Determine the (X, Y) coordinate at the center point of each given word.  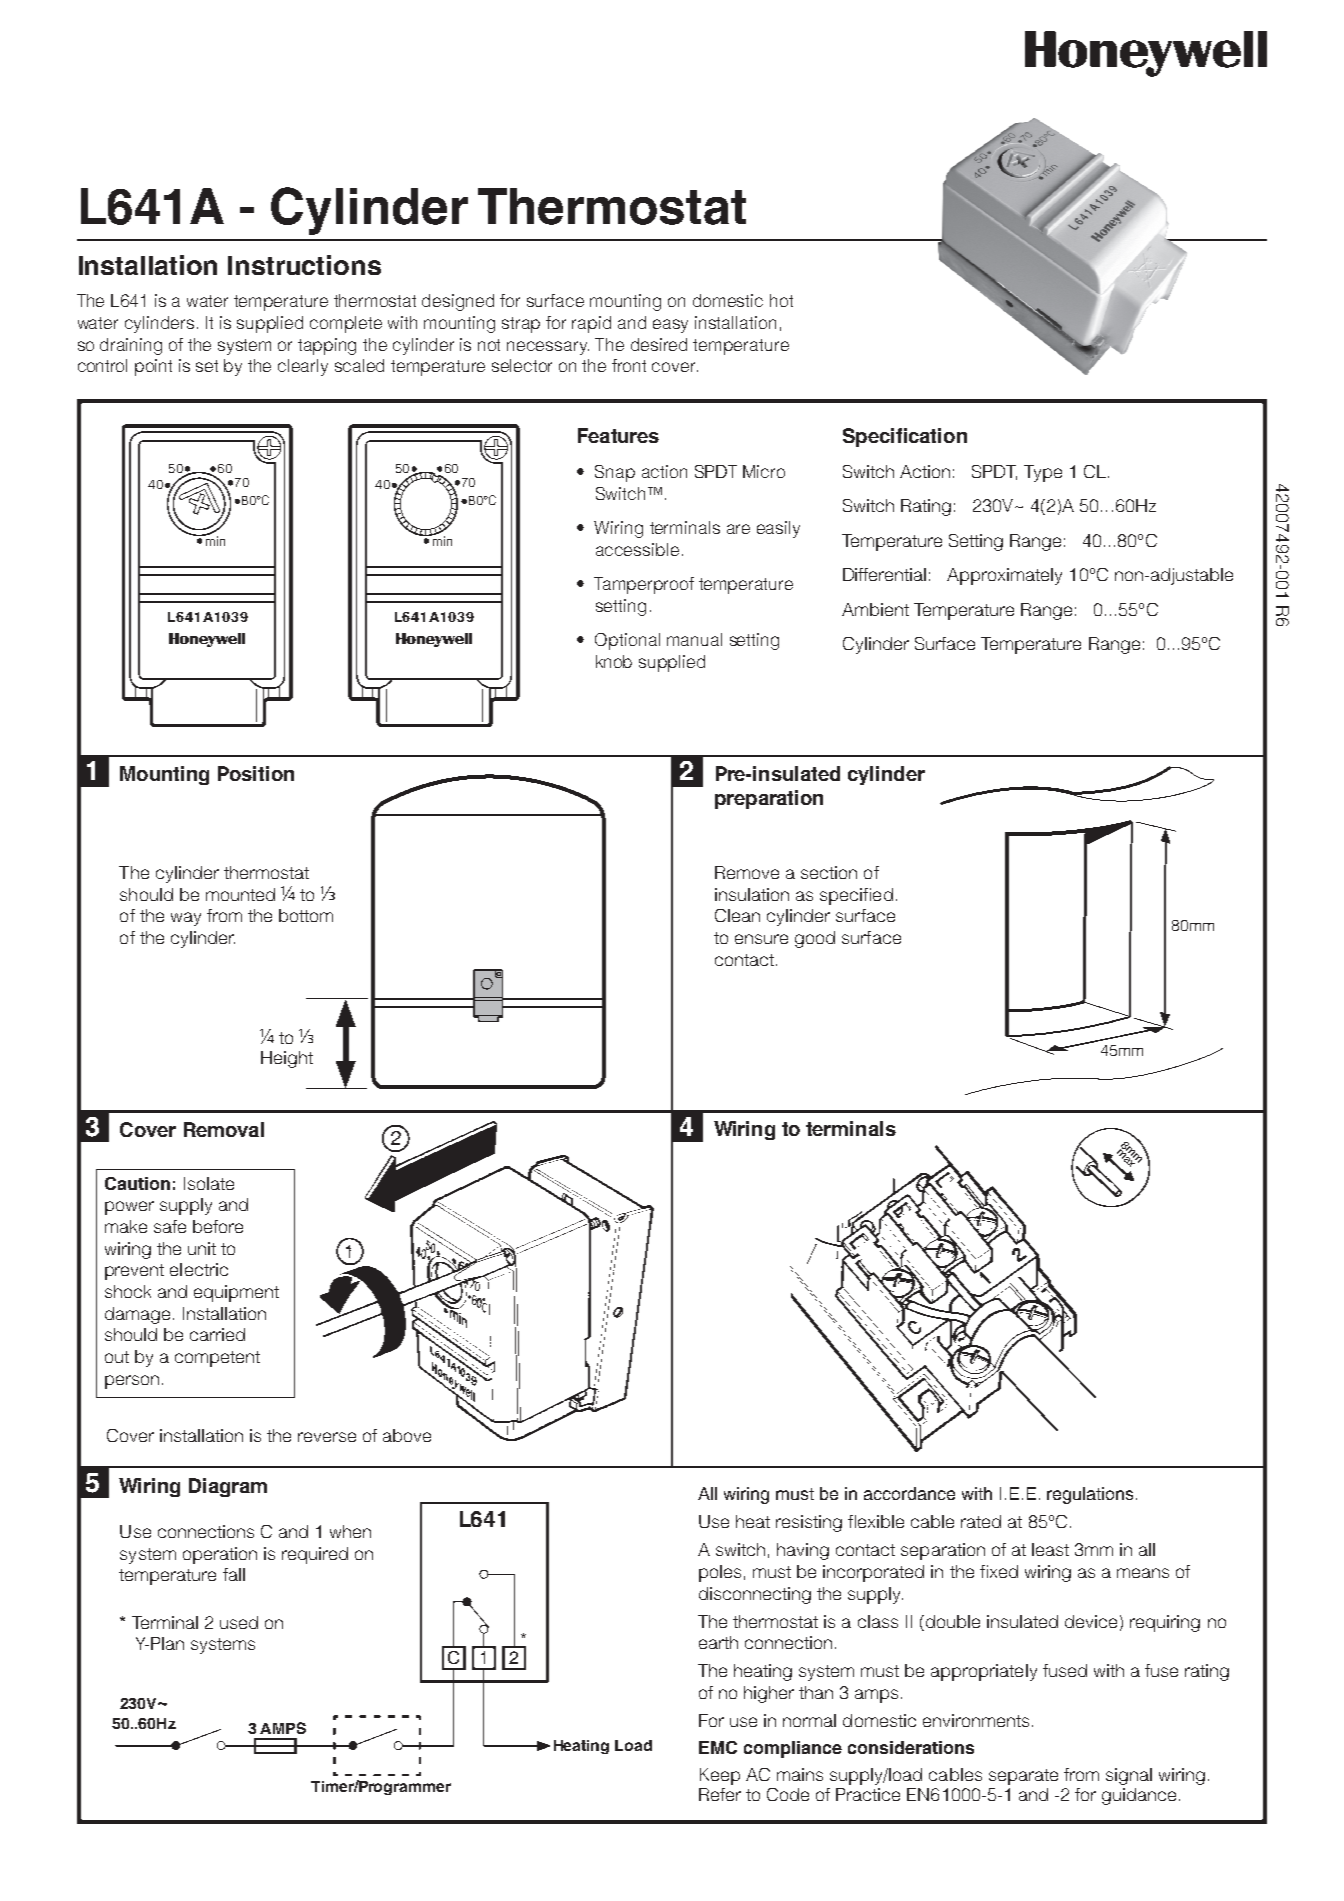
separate (1023, 1777)
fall (234, 1574)
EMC (718, 1747)
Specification (905, 437)
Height (287, 1059)
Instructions (304, 265)
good (815, 939)
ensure (761, 939)
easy (670, 326)
